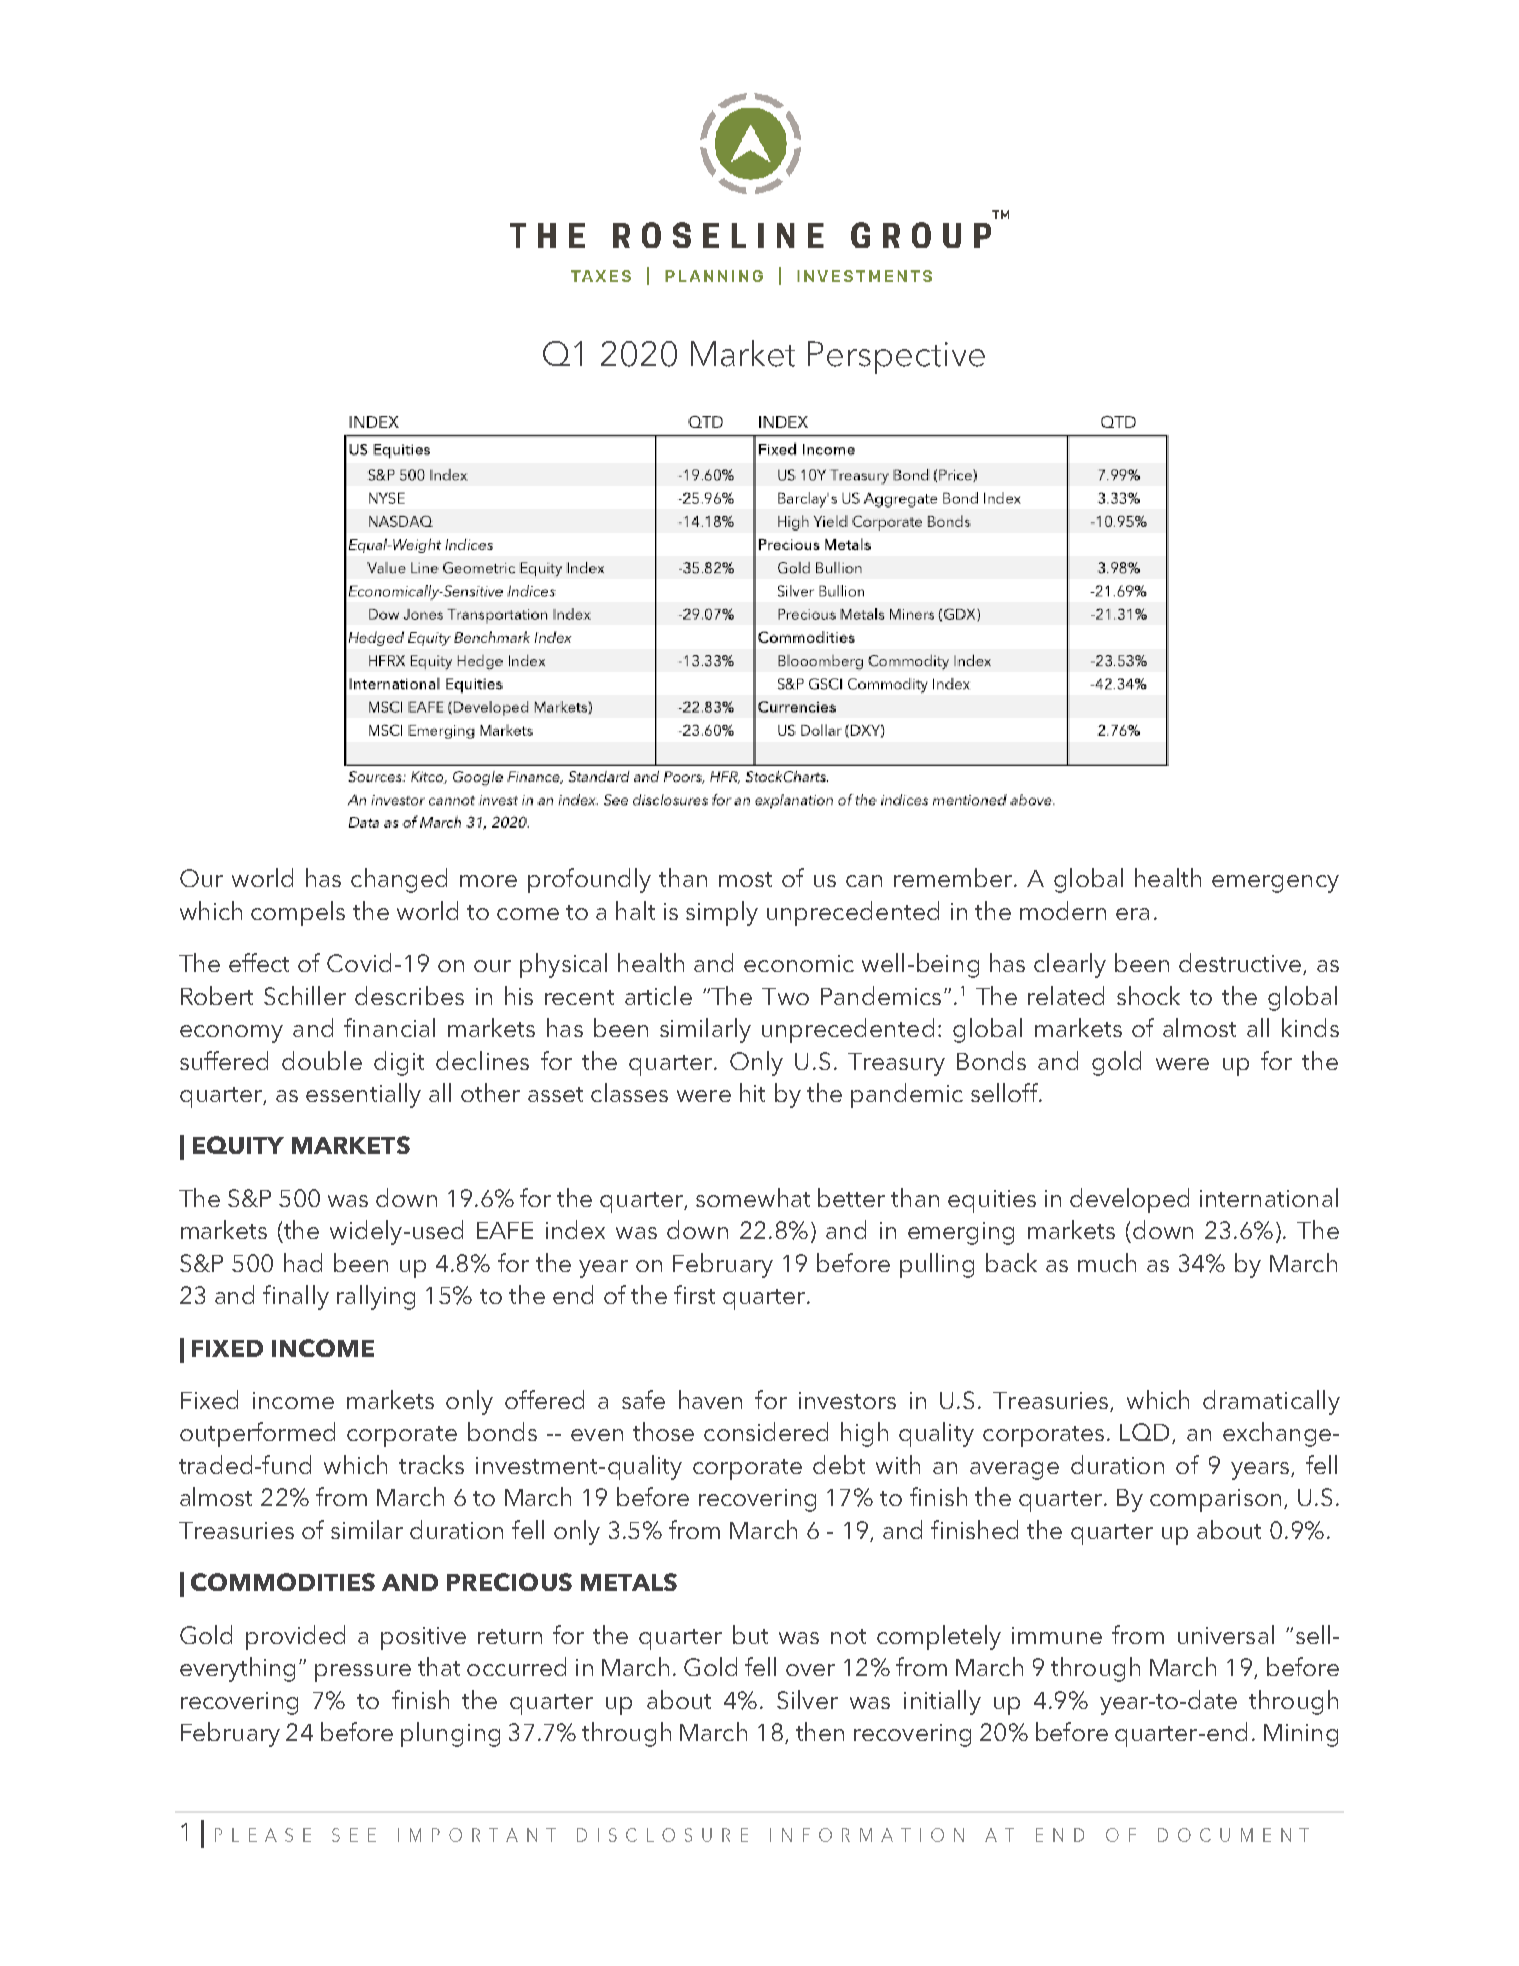 The image size is (1519, 1966). I want to click on remember, so click(954, 877).
